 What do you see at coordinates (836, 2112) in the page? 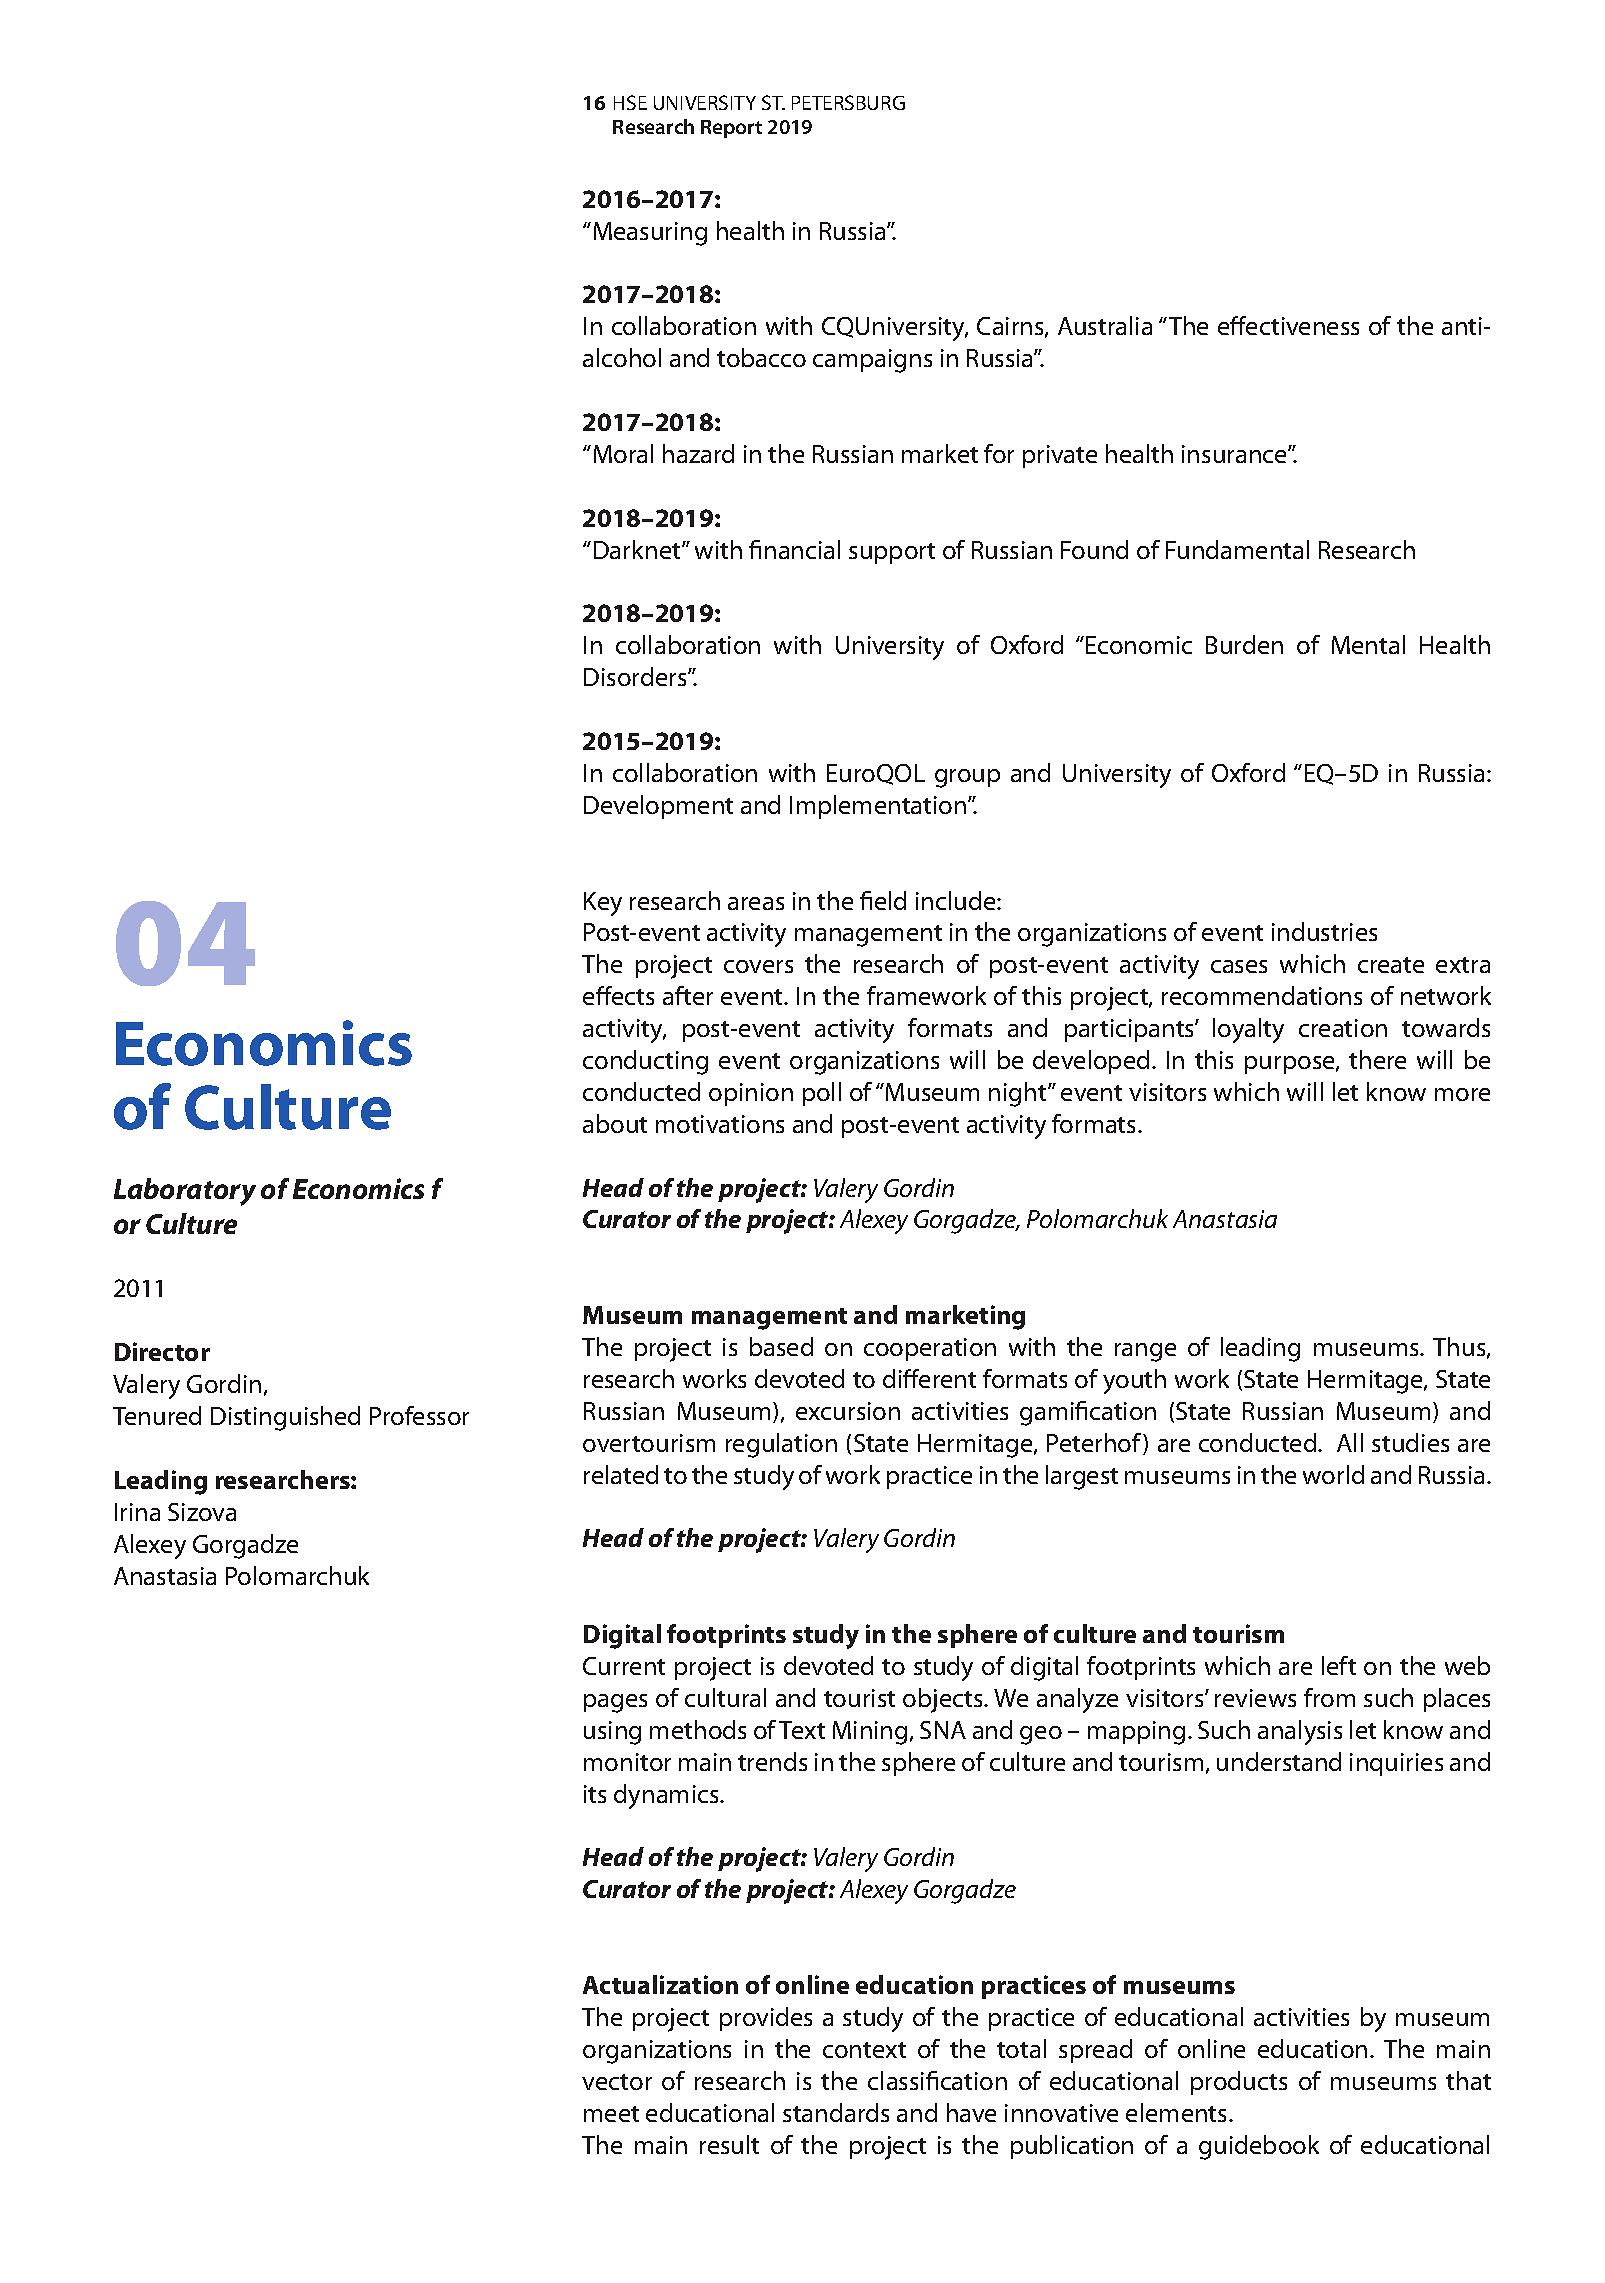
I see `standards` at bounding box center [836, 2112].
